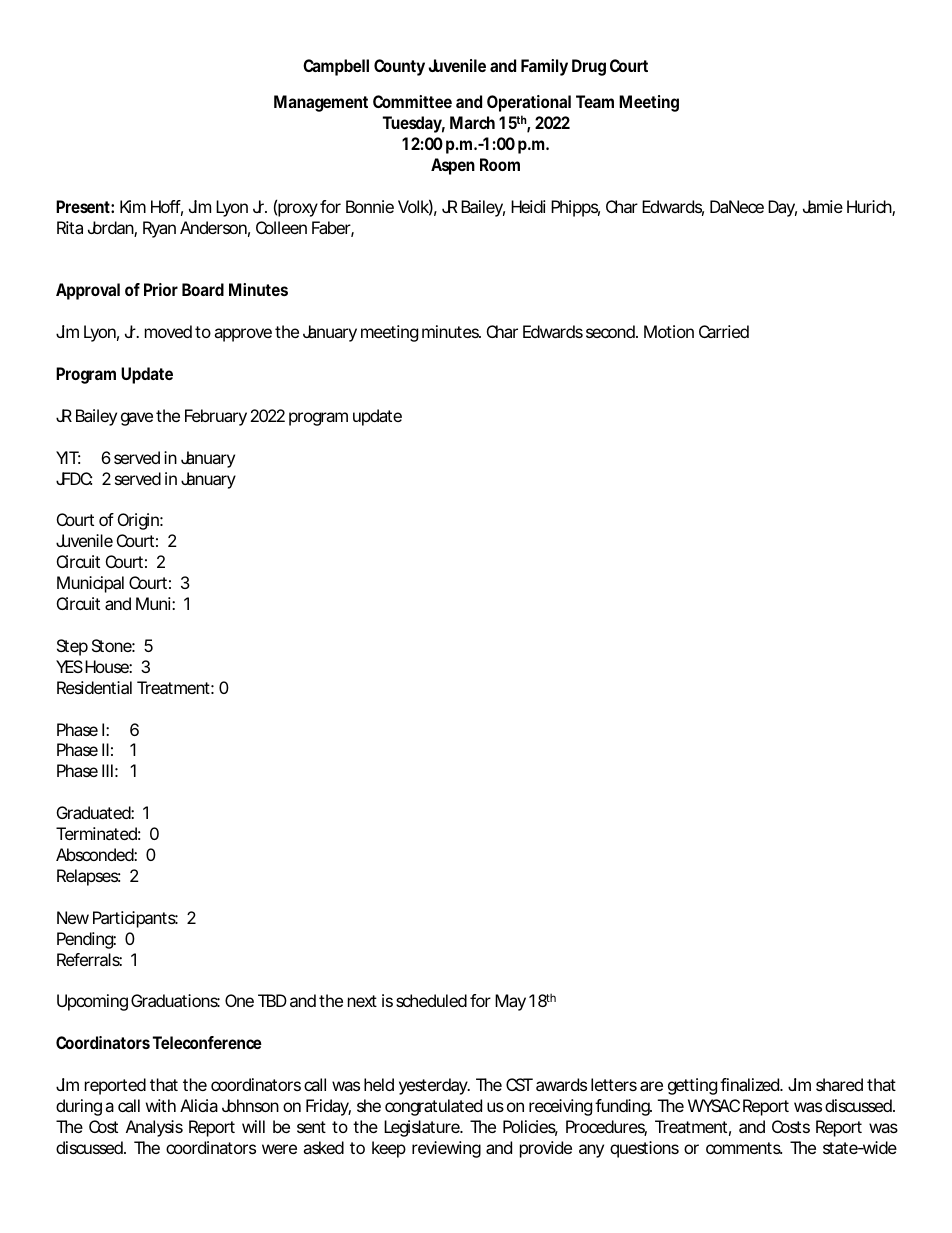  I want to click on Hoff, so click(167, 208).
